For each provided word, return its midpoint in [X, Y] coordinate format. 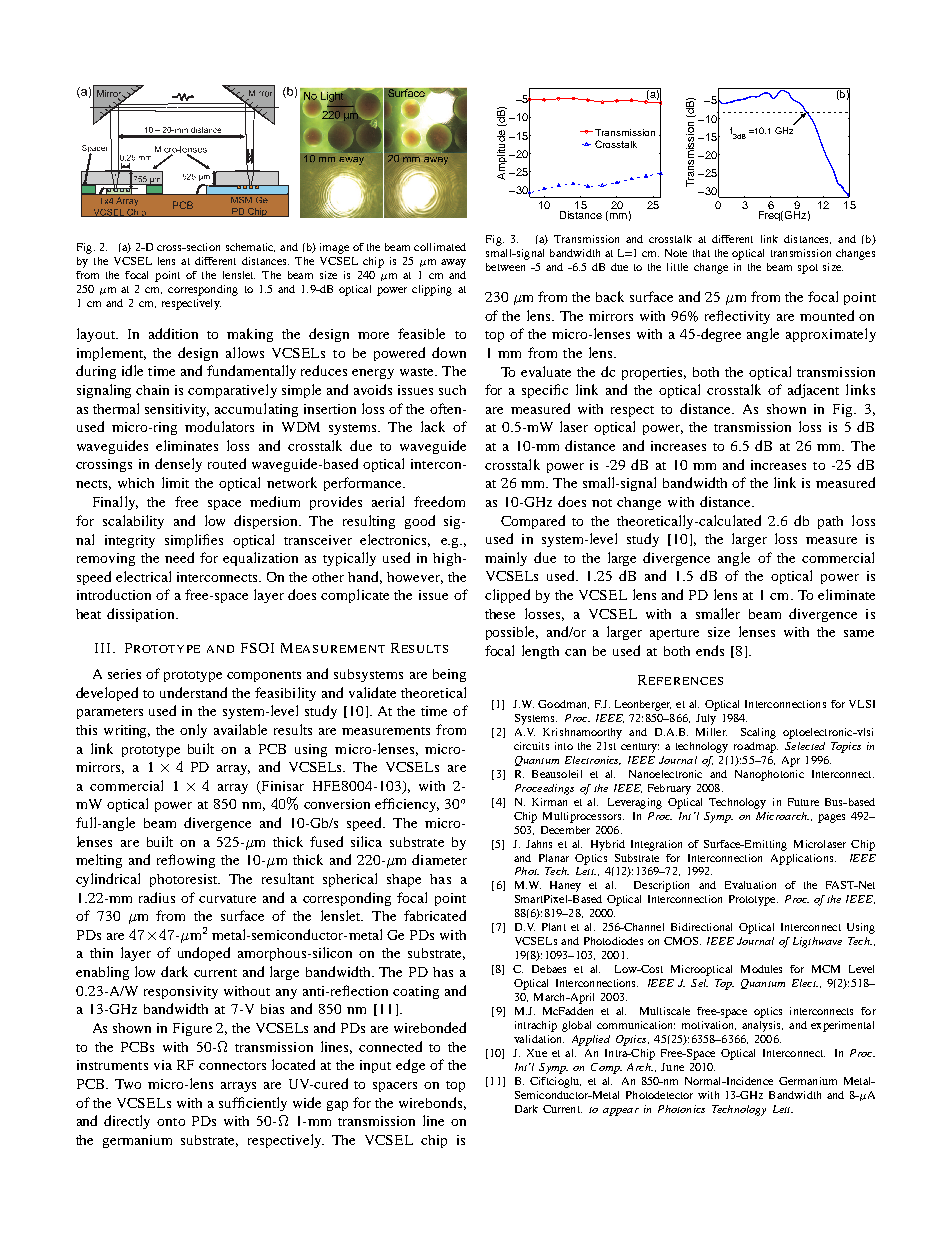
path [830, 522]
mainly [506, 559]
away [453, 263]
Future [803, 802]
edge [410, 1066]
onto [171, 1122]
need [179, 557]
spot [808, 269]
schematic [250, 247]
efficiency [407, 805]
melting [99, 861]
